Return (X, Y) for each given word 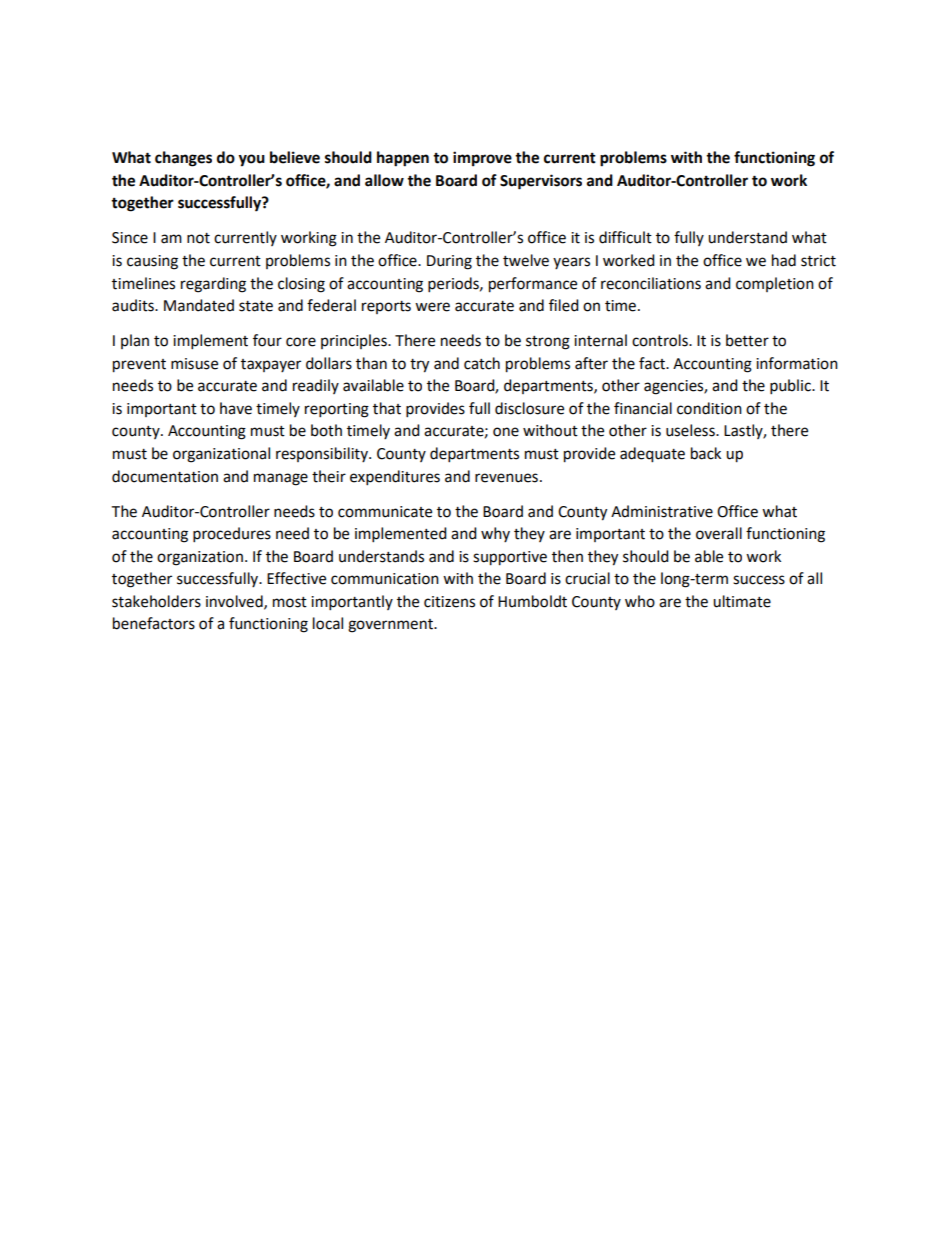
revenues (506, 478)
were (432, 307)
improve (482, 159)
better (747, 340)
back (706, 453)
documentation (165, 476)
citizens (449, 602)
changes (183, 159)
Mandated (199, 305)
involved (235, 602)
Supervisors (541, 182)
